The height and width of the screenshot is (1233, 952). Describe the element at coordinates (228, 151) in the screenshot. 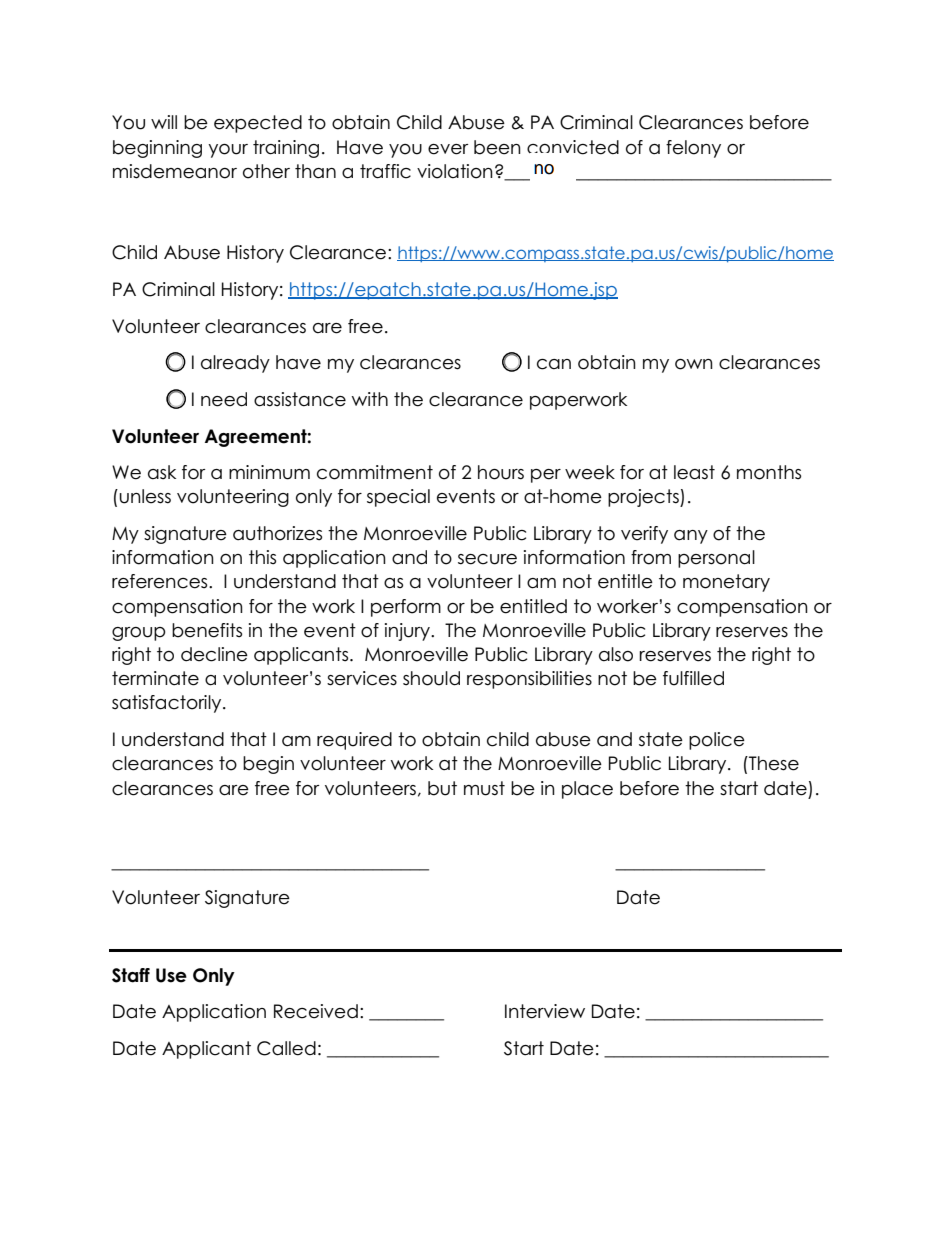

I see `your` at that location.
